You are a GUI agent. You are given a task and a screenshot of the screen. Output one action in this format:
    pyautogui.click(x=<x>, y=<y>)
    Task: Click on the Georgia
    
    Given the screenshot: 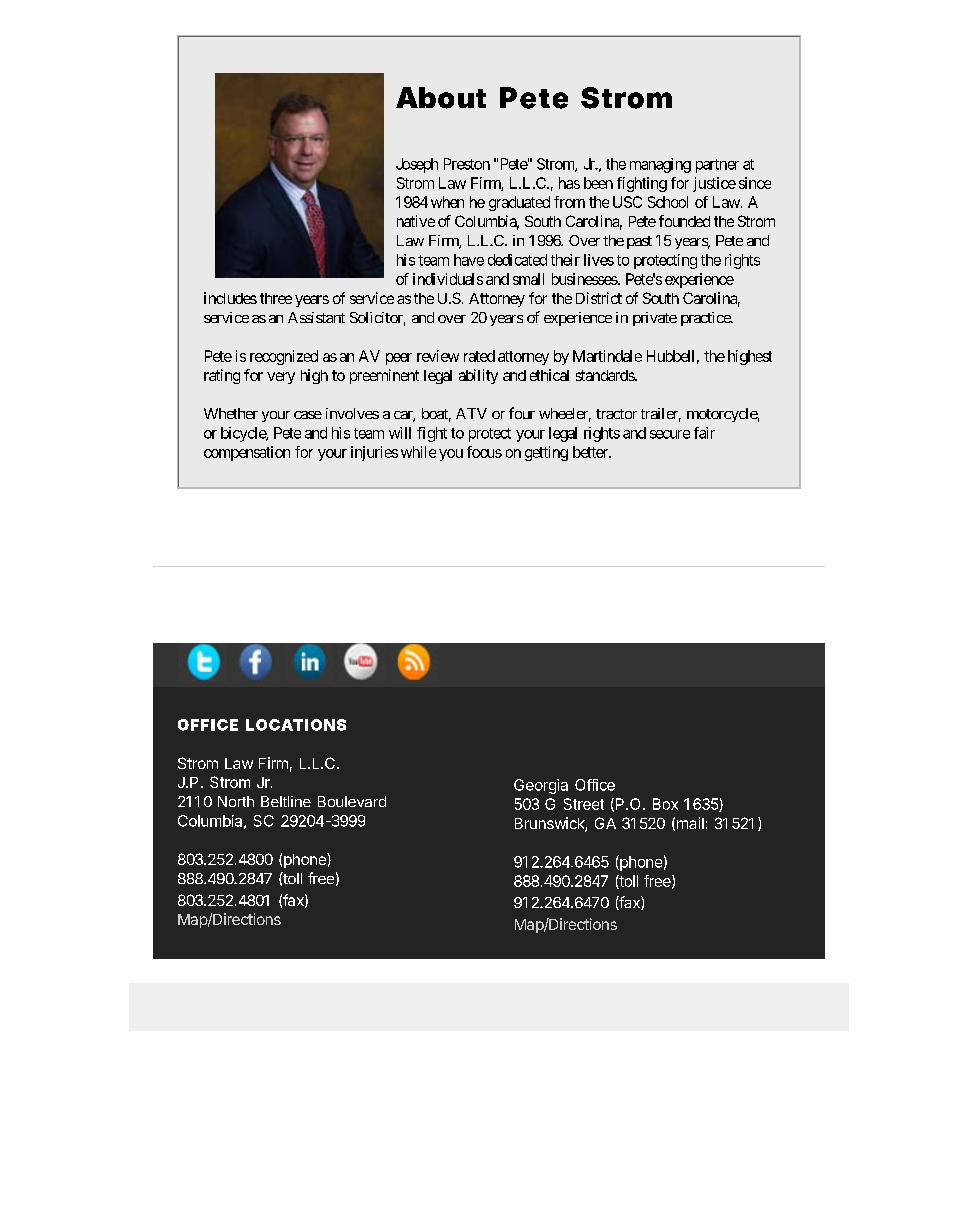 What is the action you would take?
    pyautogui.click(x=541, y=786)
